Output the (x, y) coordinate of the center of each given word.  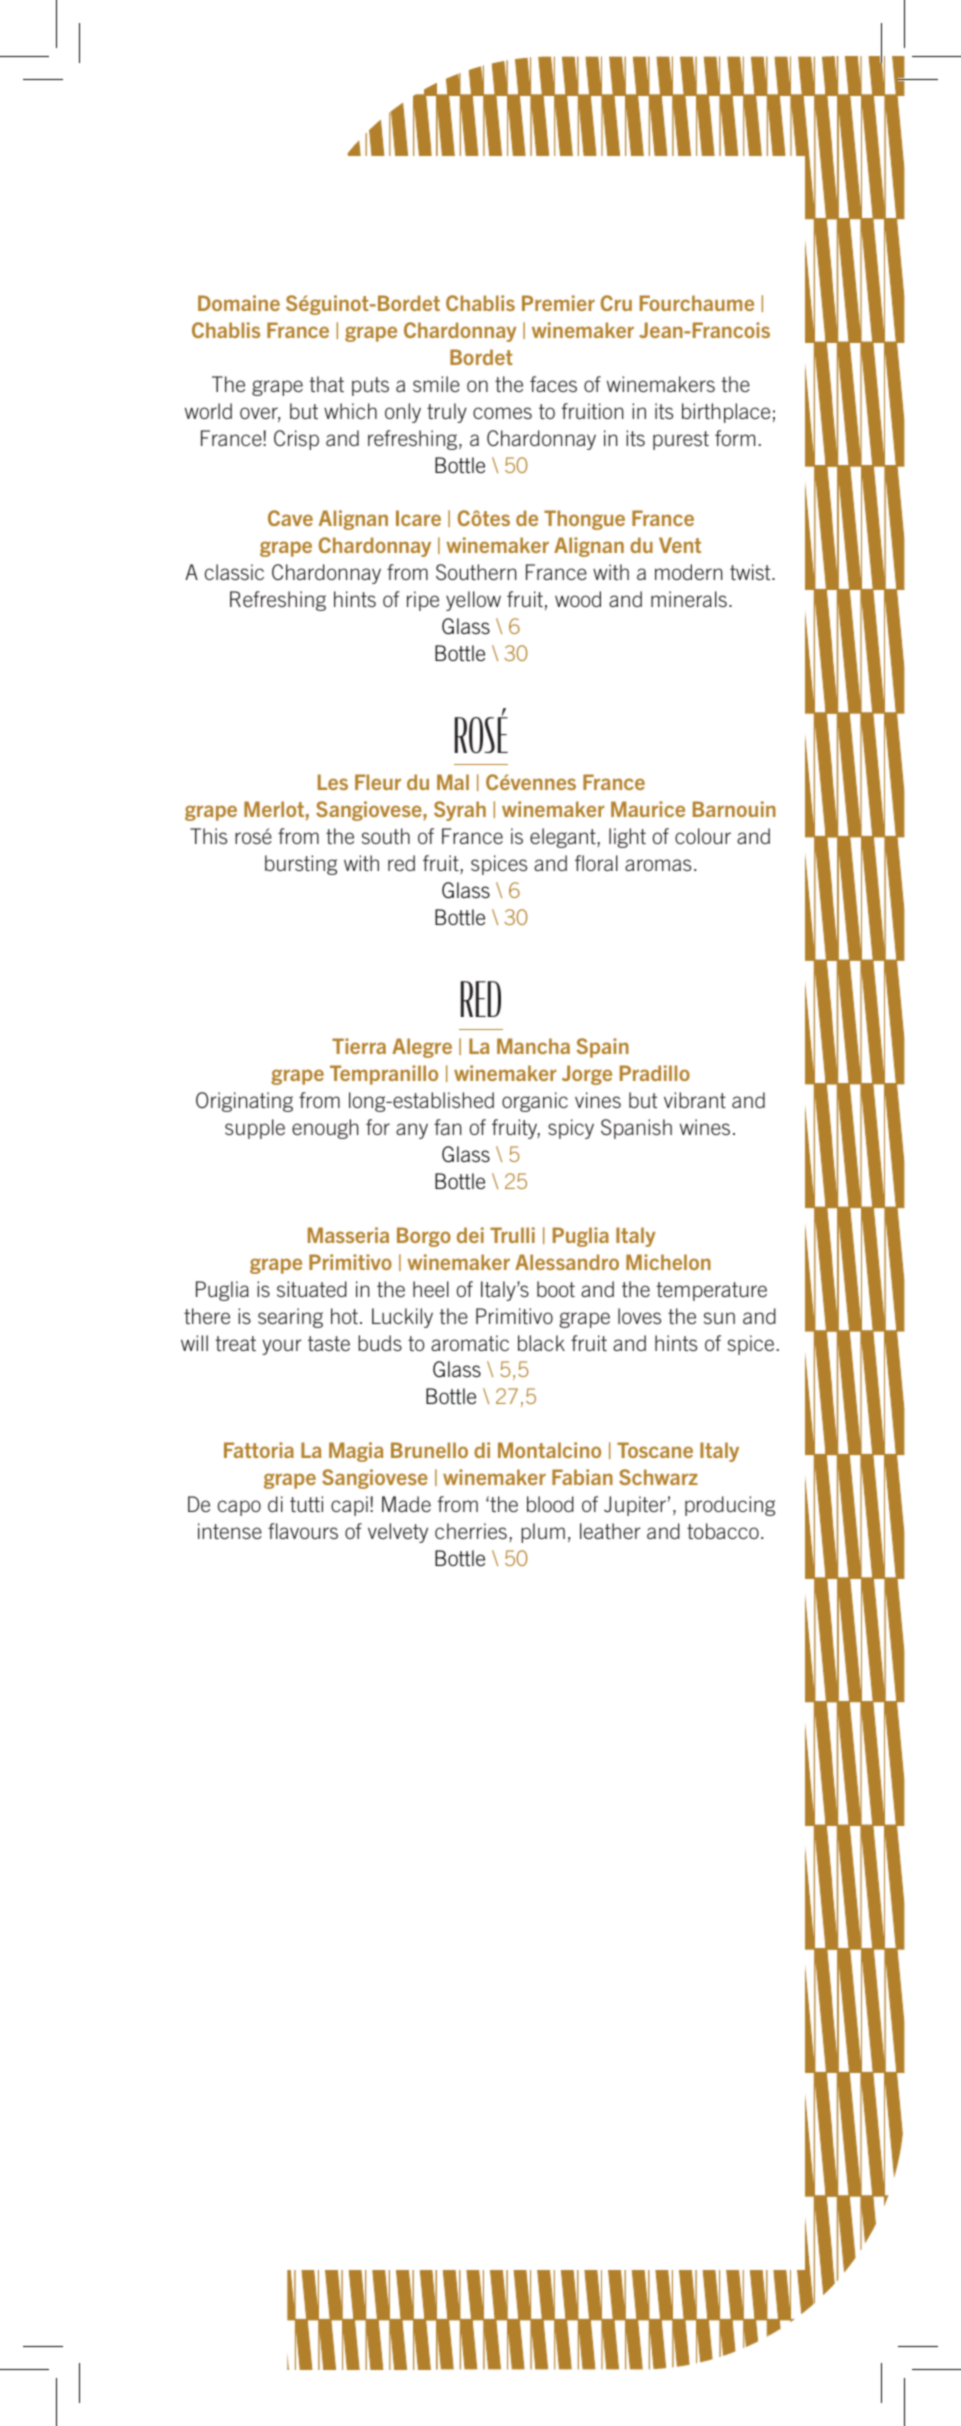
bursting (301, 865)
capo (239, 1508)
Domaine (239, 303)
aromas (658, 865)
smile (436, 384)
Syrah (460, 811)
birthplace (726, 413)
